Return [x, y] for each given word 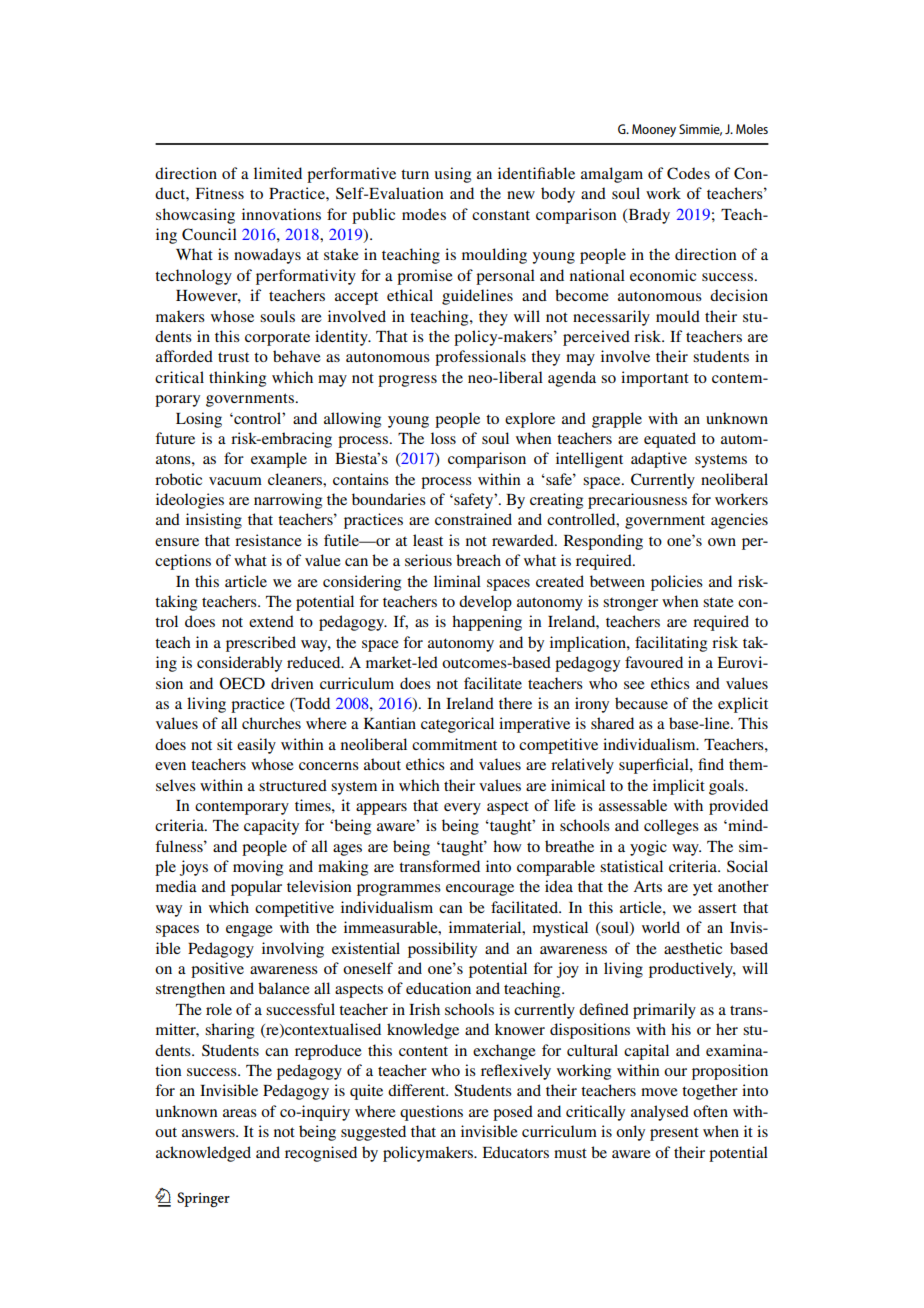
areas [240, 1113]
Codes [688, 173]
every [462, 809]
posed [513, 1113]
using [453, 175]
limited [278, 173]
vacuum [235, 481]
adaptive [659, 460]
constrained [473, 519]
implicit [679, 787]
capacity [271, 827]
